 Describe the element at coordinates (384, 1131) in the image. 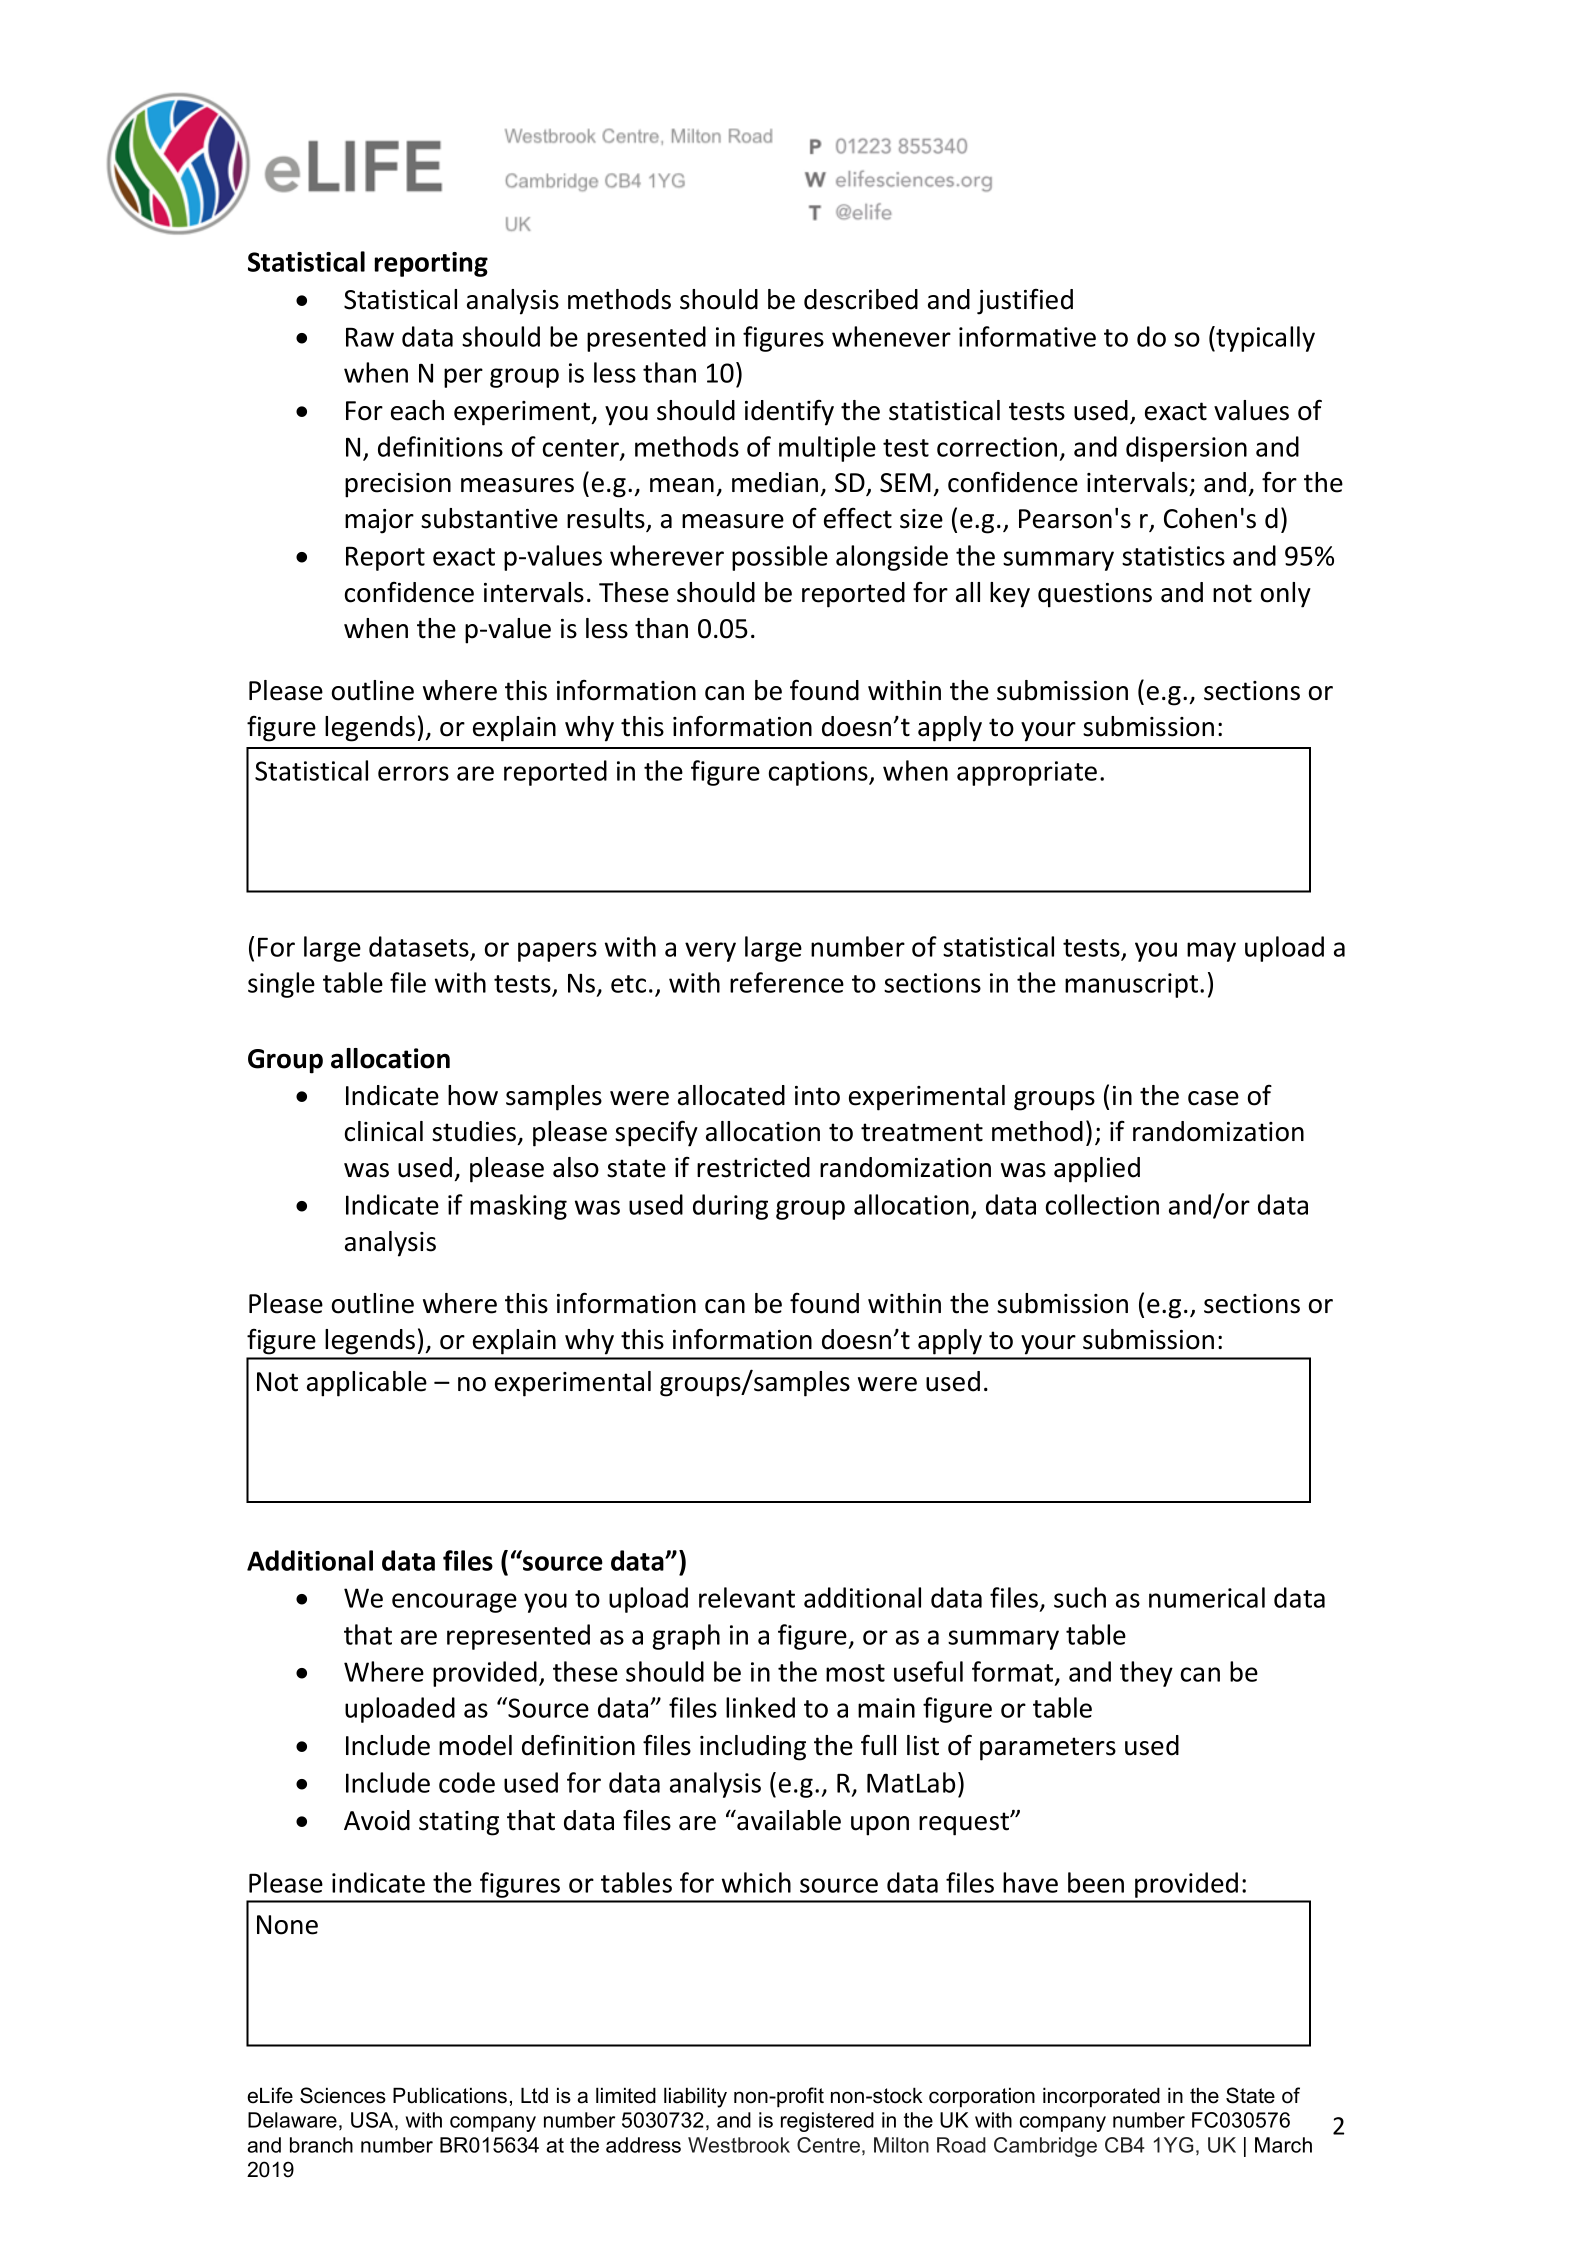

I see `clinical` at that location.
